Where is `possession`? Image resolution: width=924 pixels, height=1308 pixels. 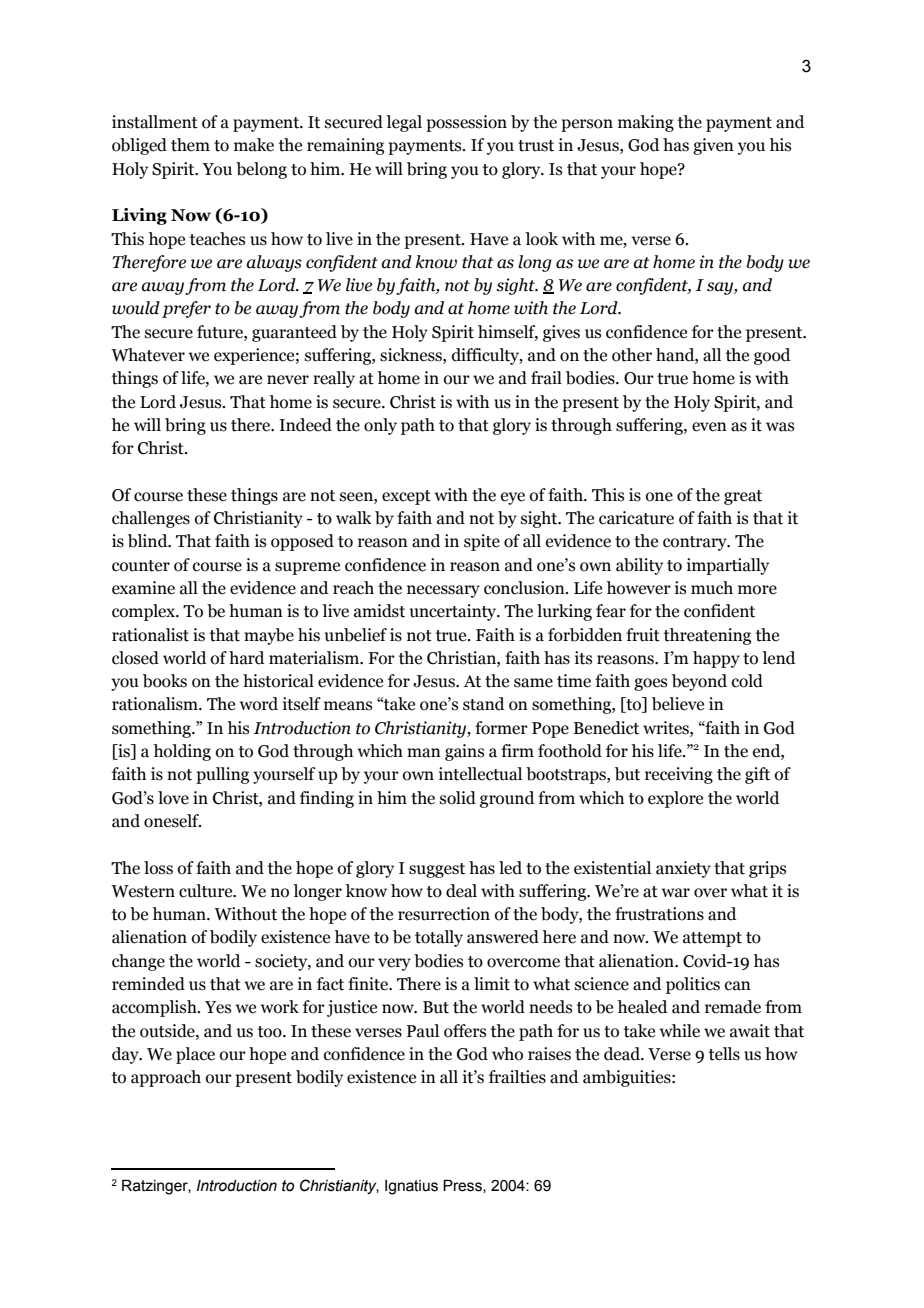 possession is located at coordinates (466, 123).
